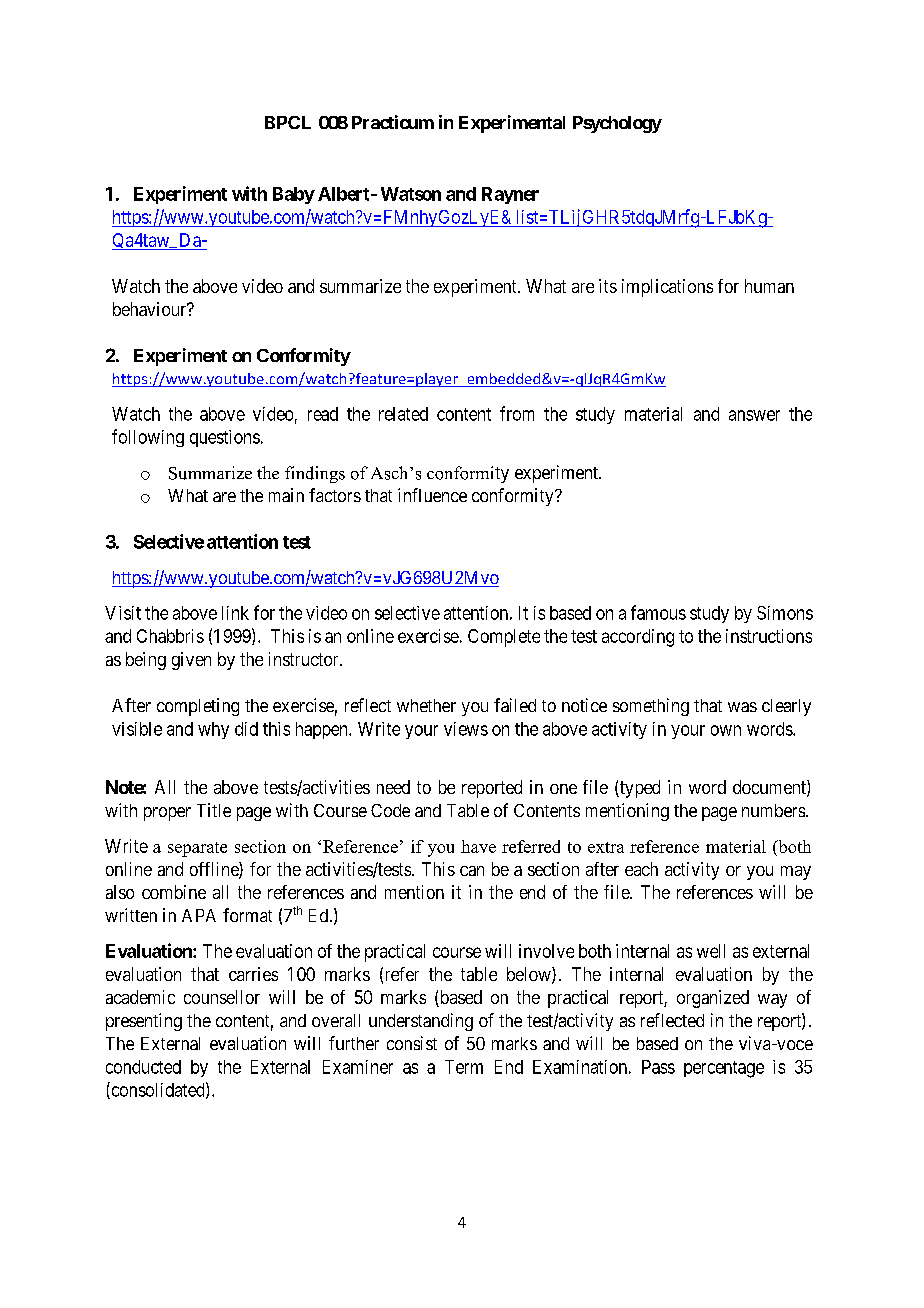 The width and height of the page is (924, 1308). What do you see at coordinates (754, 415) in the page?
I see `answer` at bounding box center [754, 415].
